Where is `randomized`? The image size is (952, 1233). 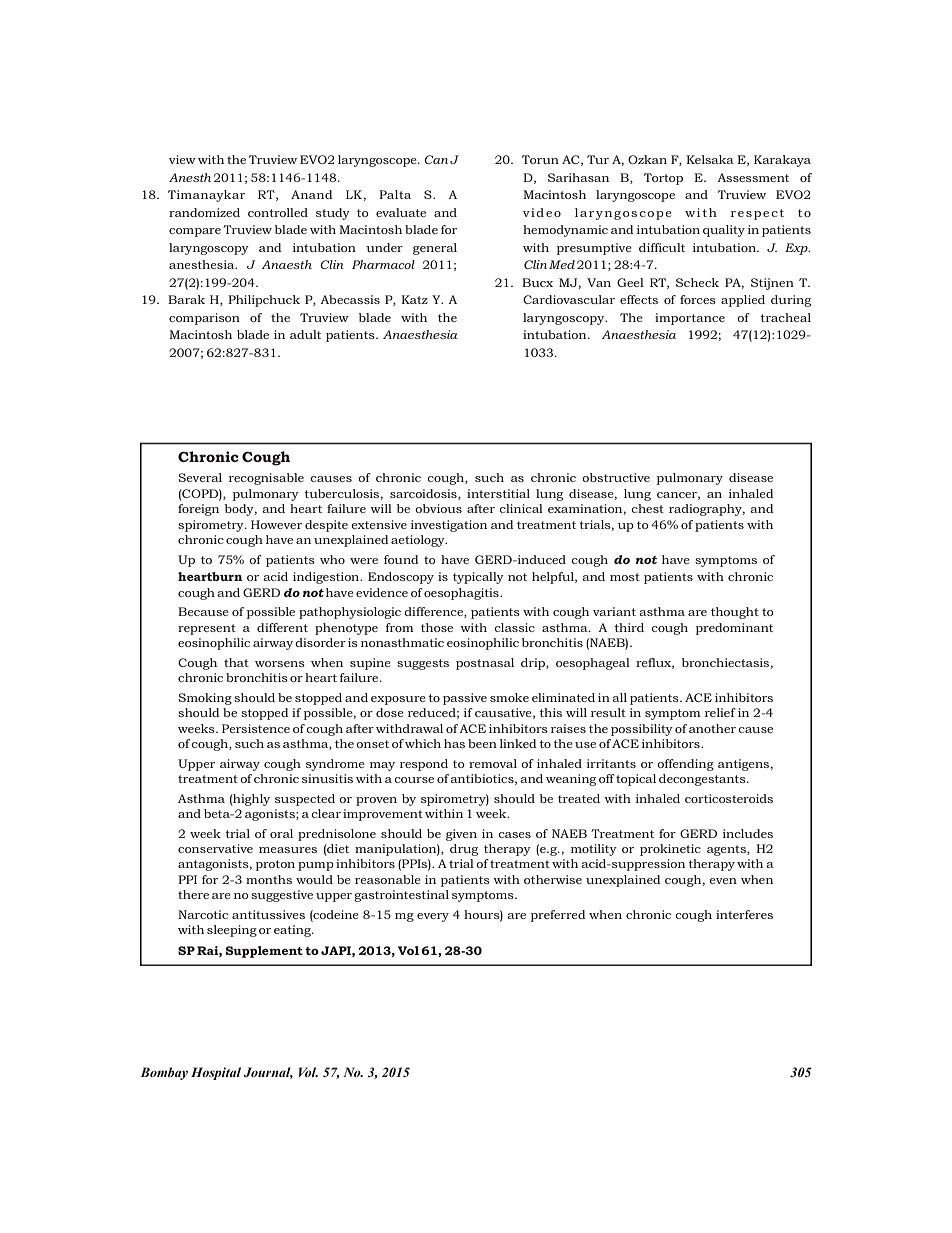 randomized is located at coordinates (204, 212).
